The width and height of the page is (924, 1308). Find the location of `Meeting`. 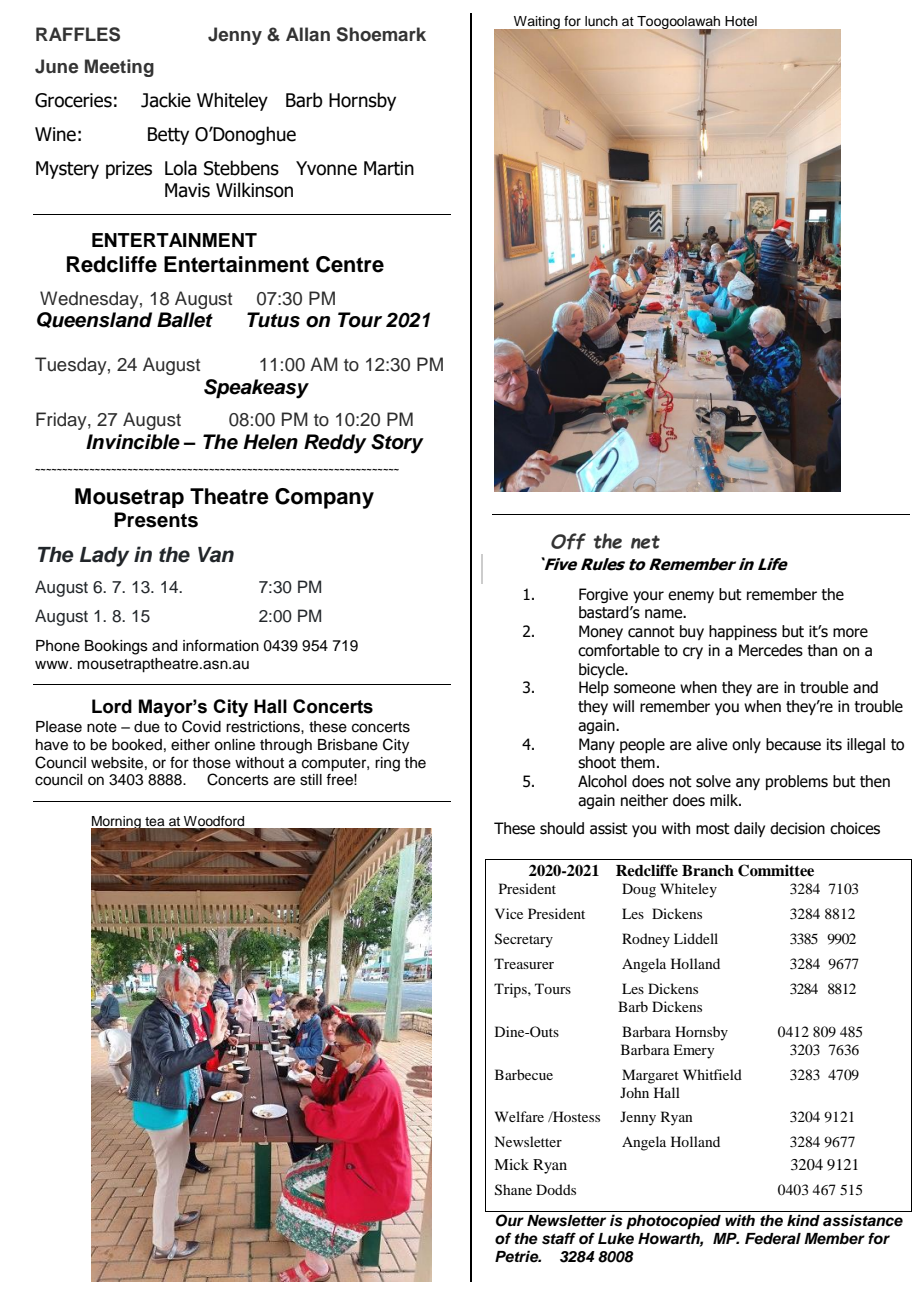

Meeting is located at coordinates (119, 68).
